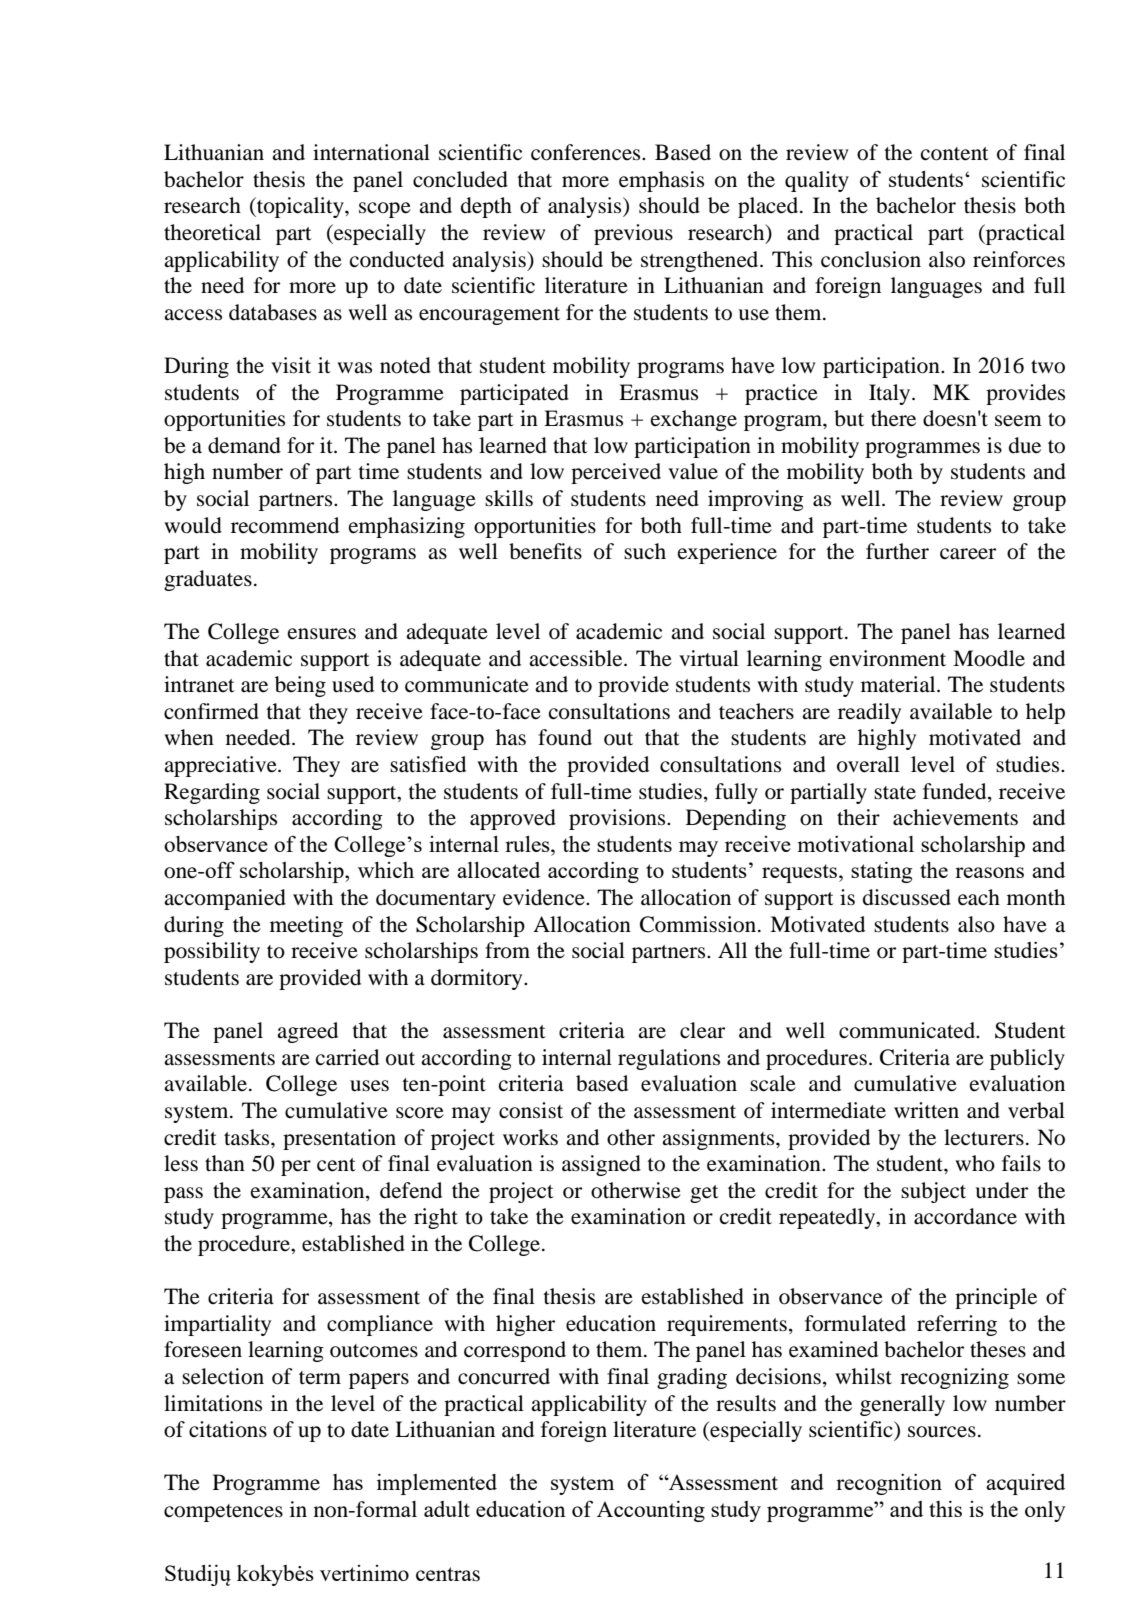 The width and height of the document is (1148, 1623). What do you see at coordinates (285, 525) in the document?
I see `recommend` at bounding box center [285, 525].
